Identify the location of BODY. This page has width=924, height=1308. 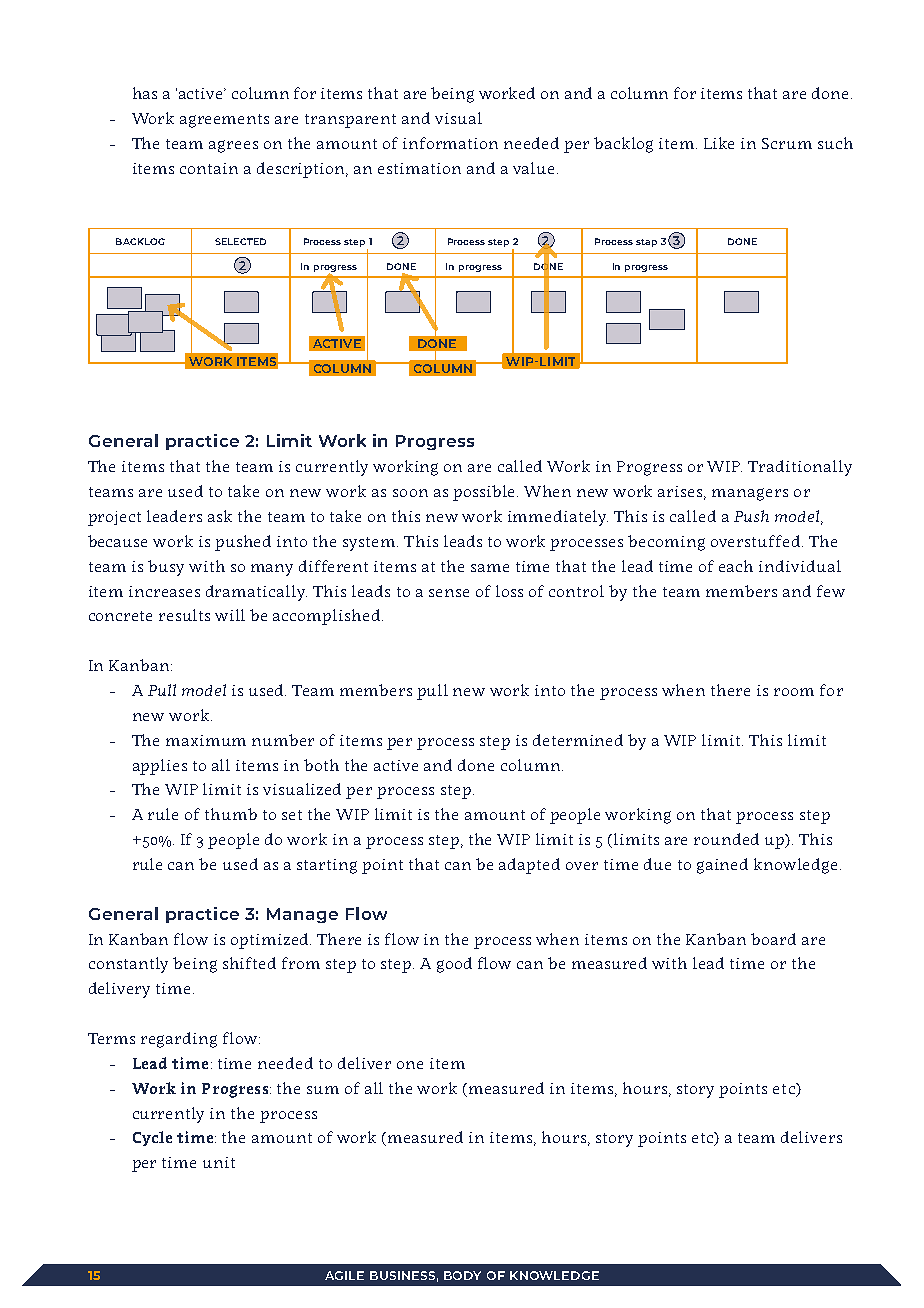
(462, 1275).
